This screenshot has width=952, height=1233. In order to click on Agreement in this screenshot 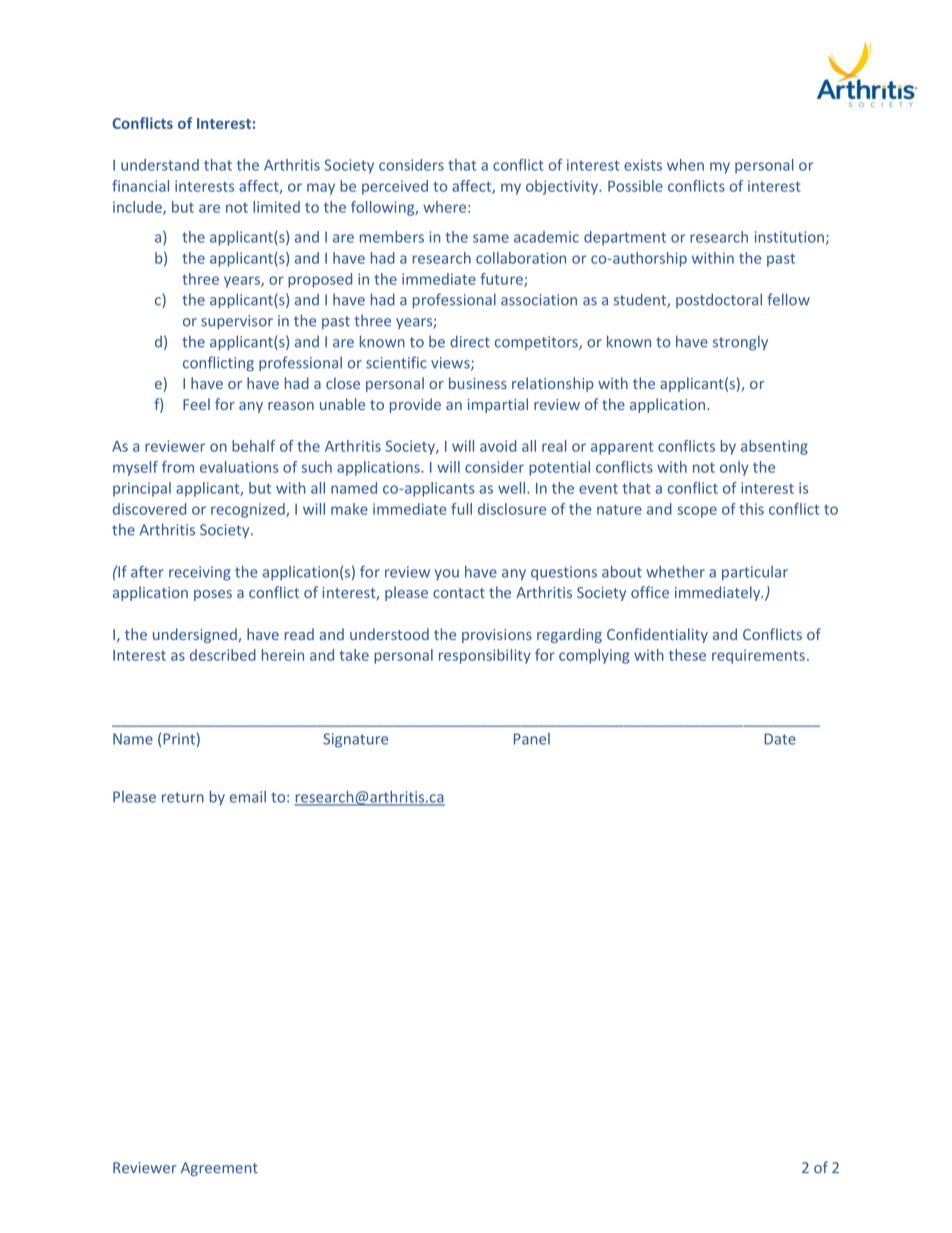, I will do `click(219, 1169)`.
